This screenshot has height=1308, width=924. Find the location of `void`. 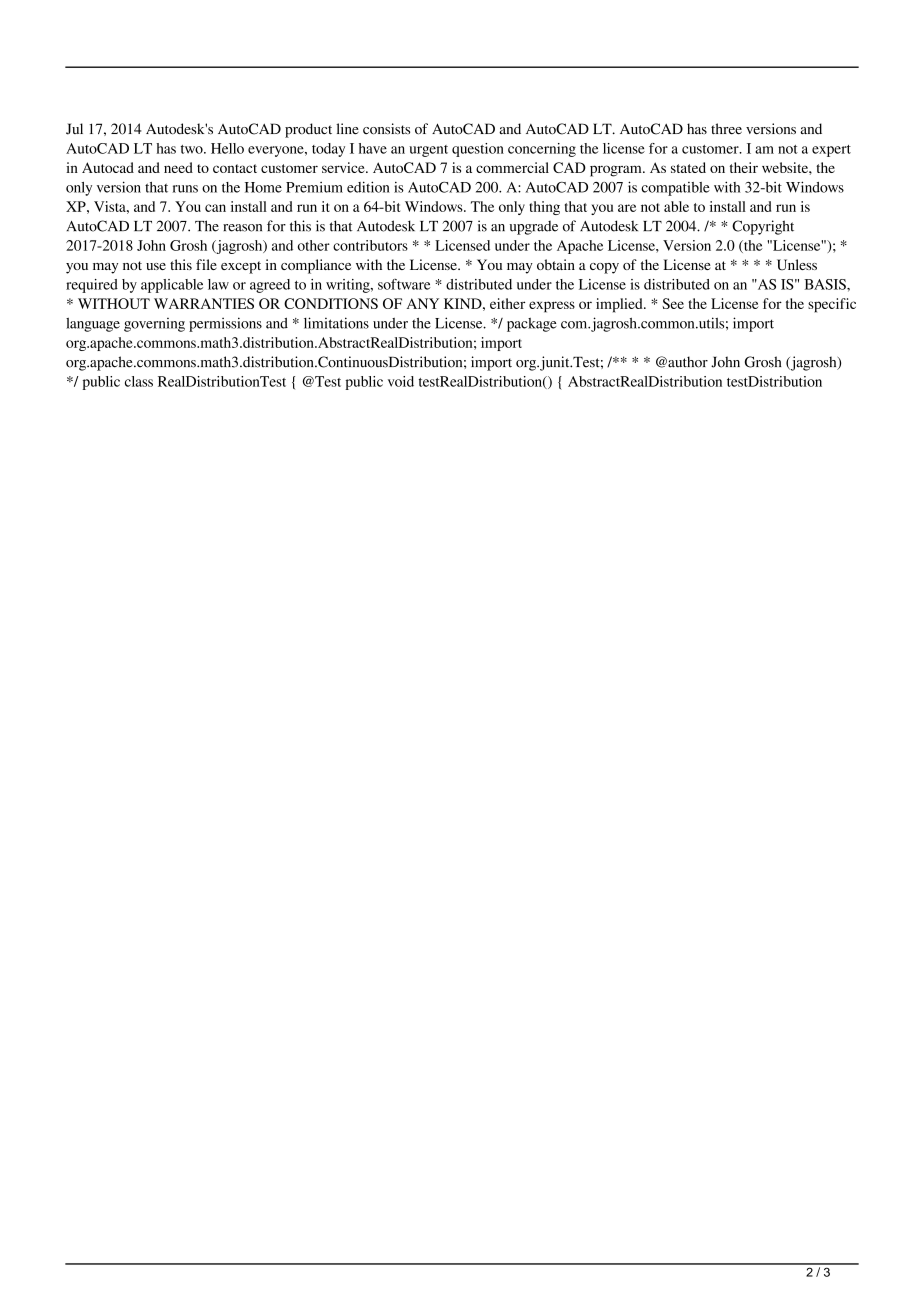

void is located at coordinates (401, 381).
